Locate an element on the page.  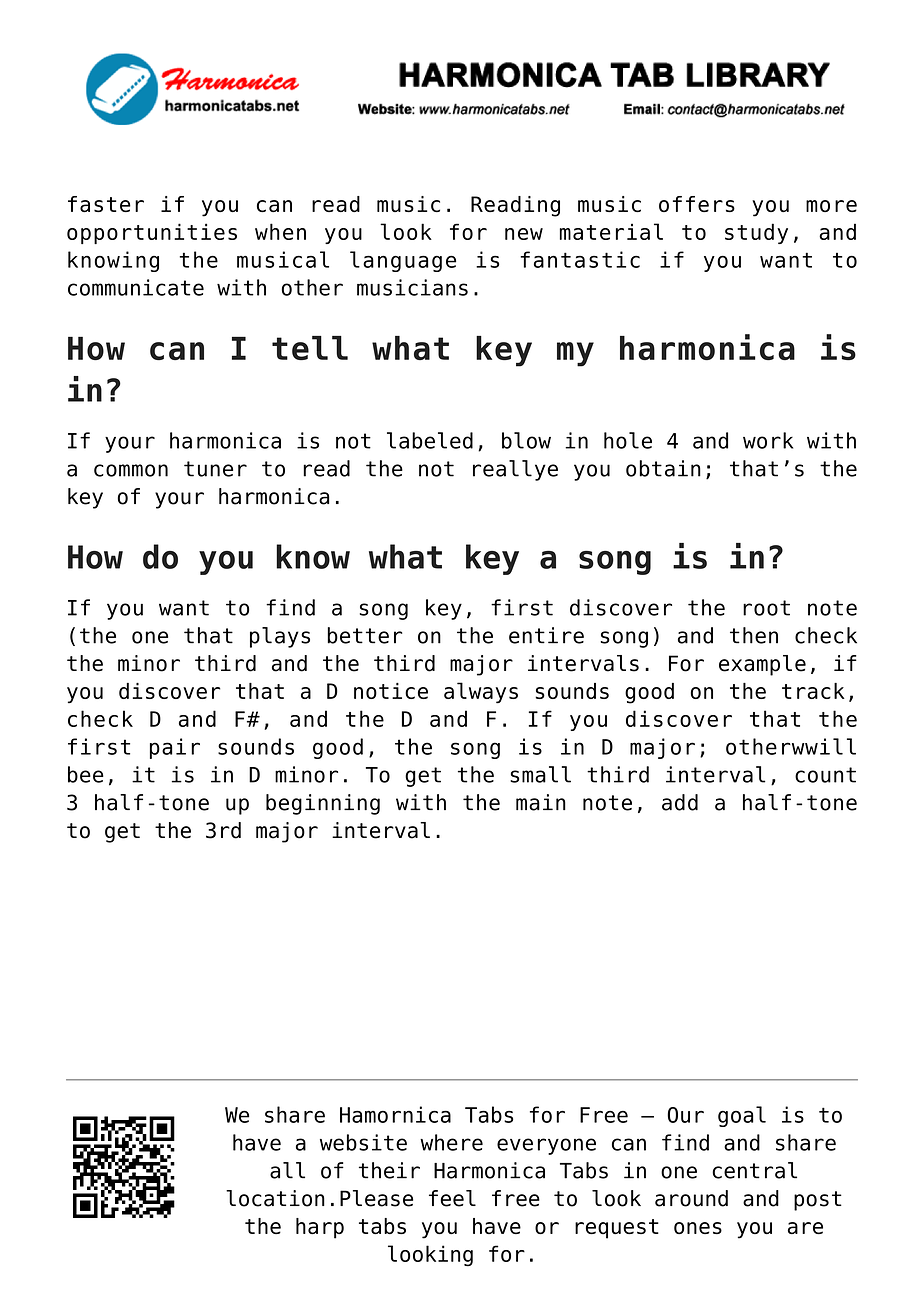
opportunities is located at coordinates (152, 233).
